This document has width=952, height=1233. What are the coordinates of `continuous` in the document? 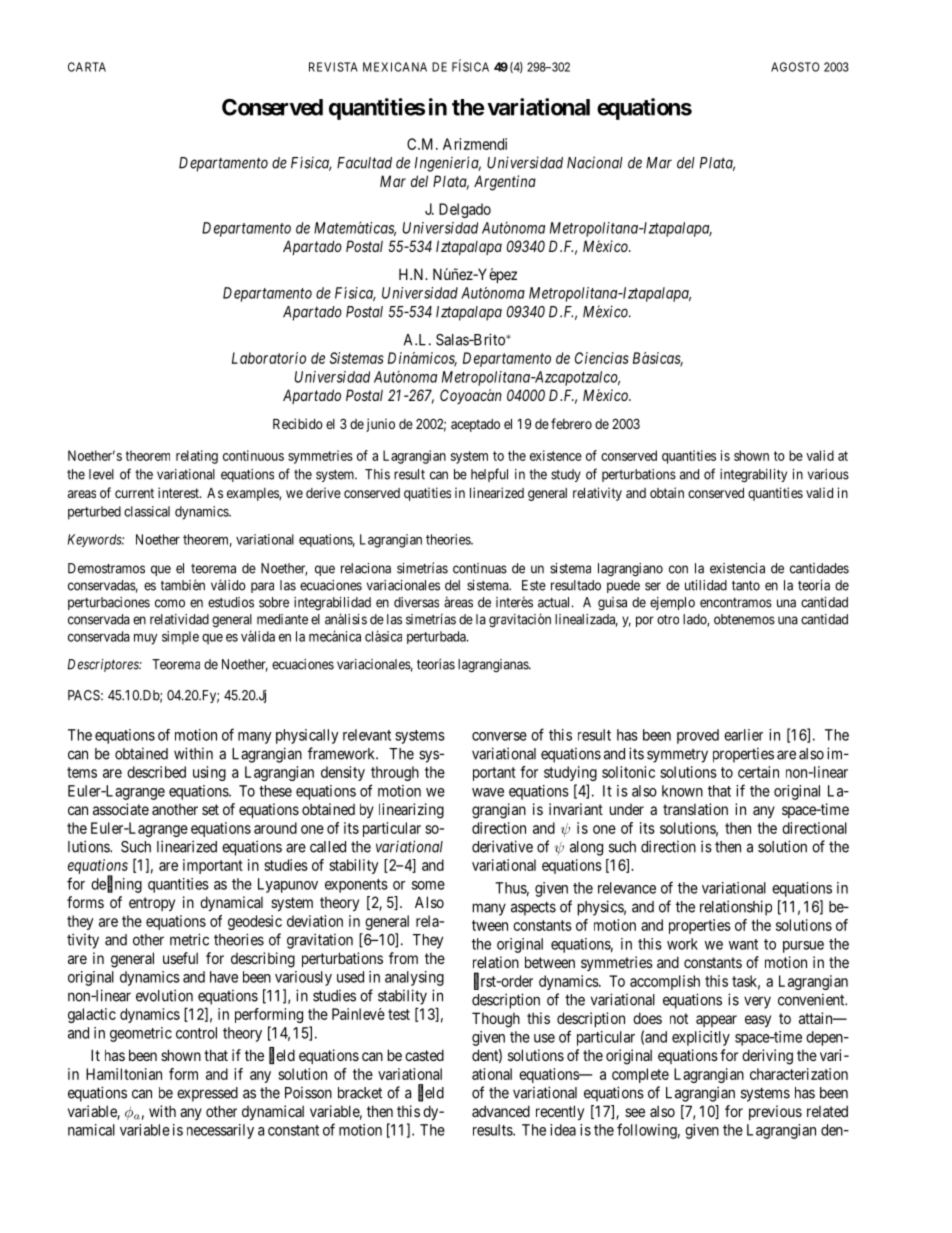 It's located at (253, 455).
